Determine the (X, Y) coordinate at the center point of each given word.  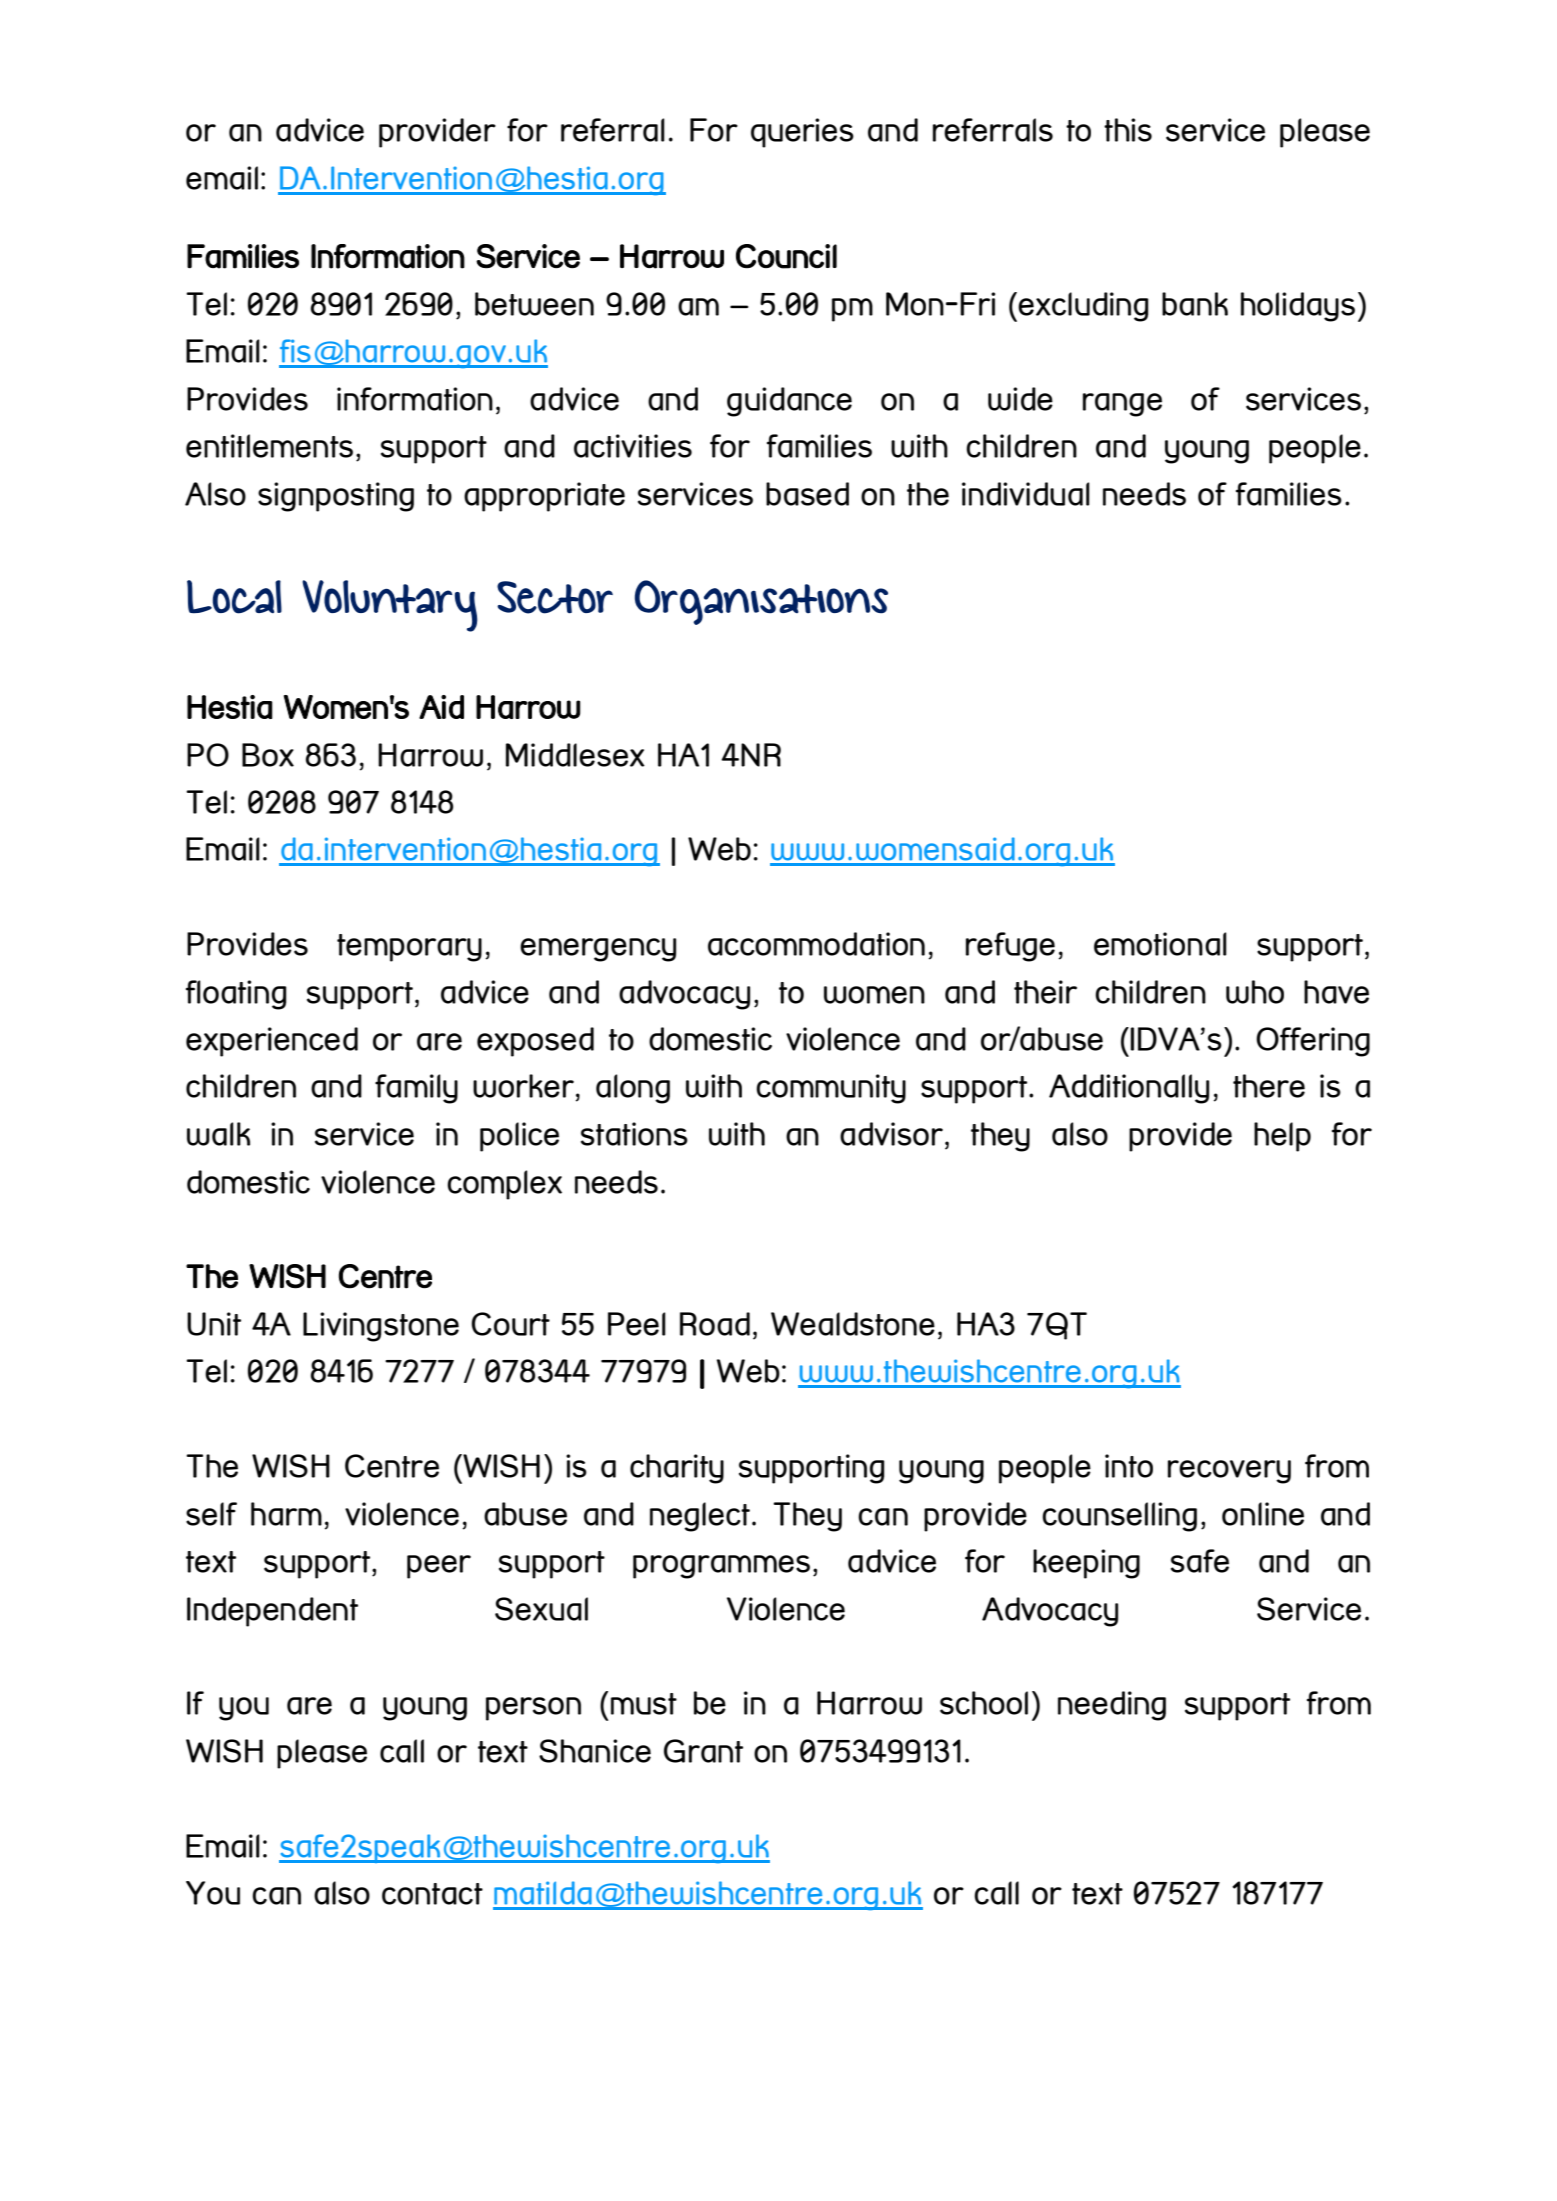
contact (432, 1894)
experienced (272, 1042)
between (534, 304)
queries (802, 133)
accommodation (816, 944)
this (1128, 130)
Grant (703, 1751)
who (1255, 992)
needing (1112, 1706)
